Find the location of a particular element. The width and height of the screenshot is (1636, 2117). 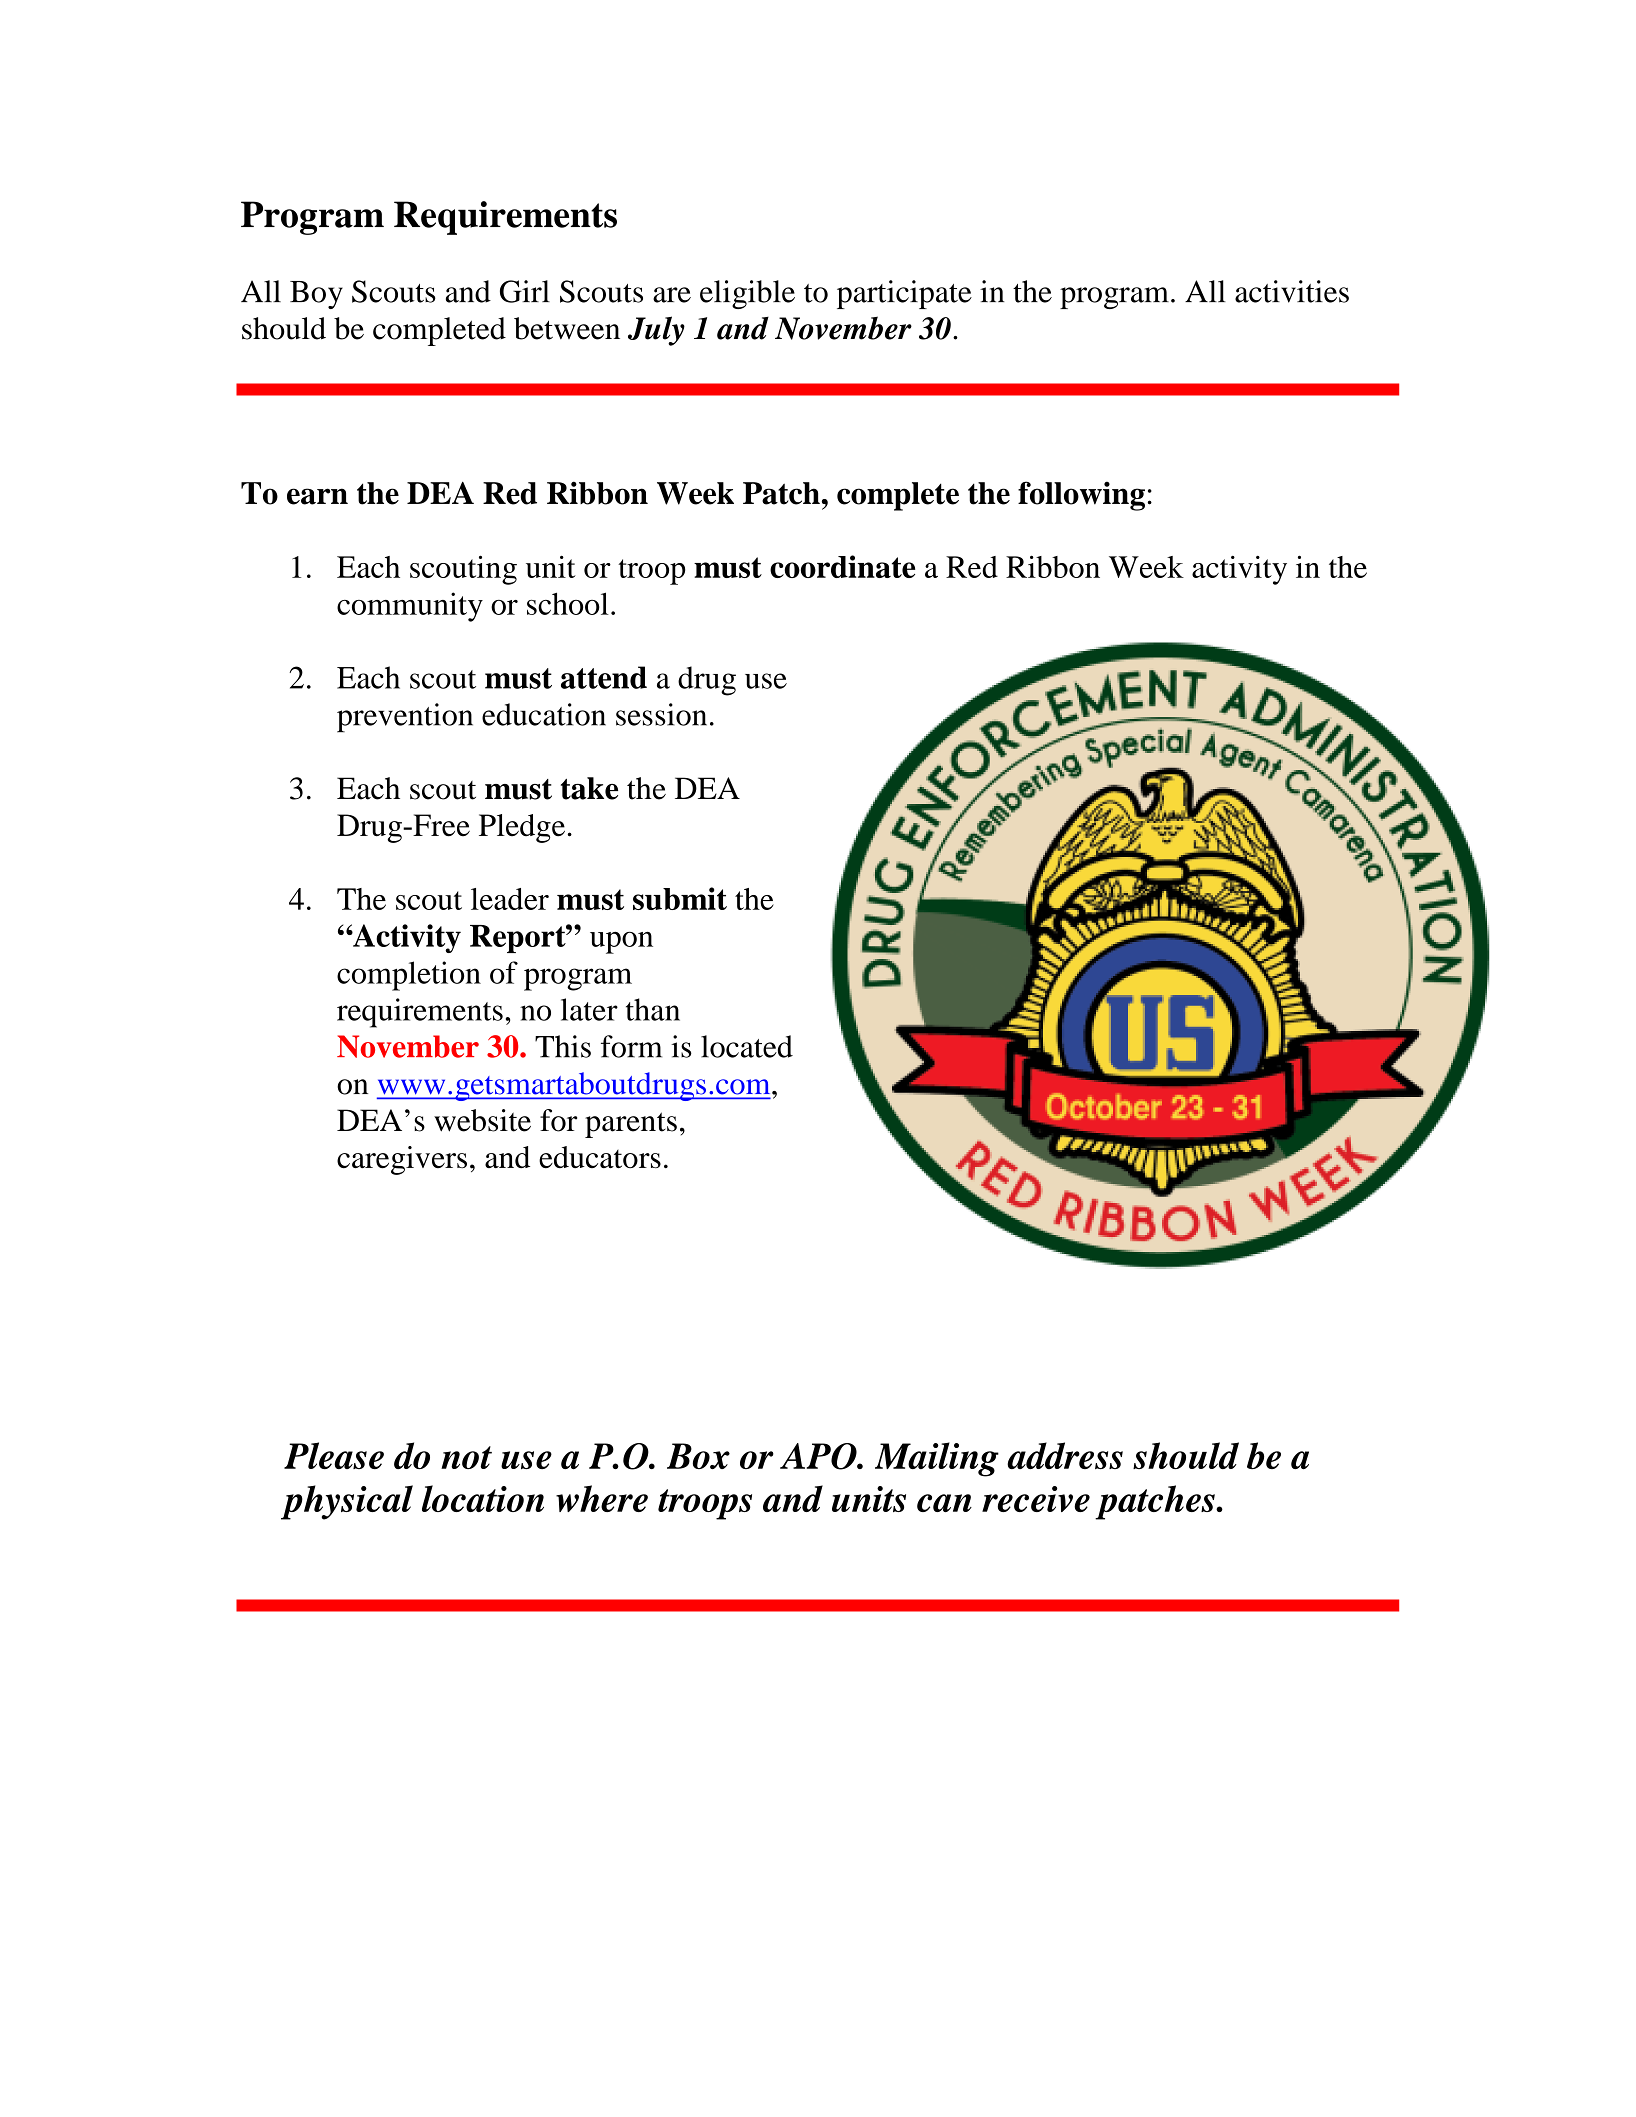

following is located at coordinates (1081, 496).
